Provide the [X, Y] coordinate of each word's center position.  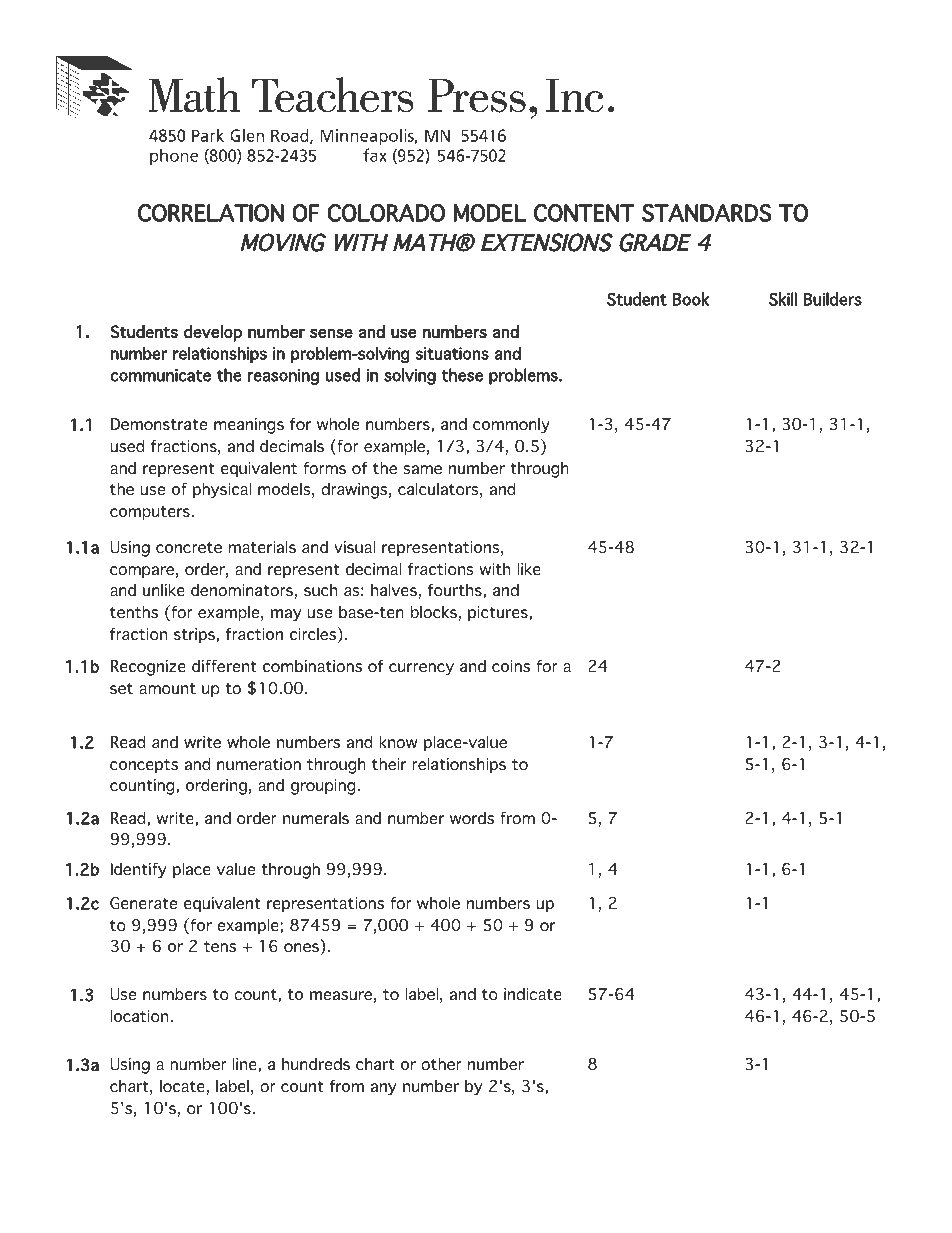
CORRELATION [211, 213]
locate [182, 1086]
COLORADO [386, 213]
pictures [499, 614]
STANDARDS [706, 213]
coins [511, 666]
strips [195, 636]
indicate [533, 994]
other [441, 1064]
